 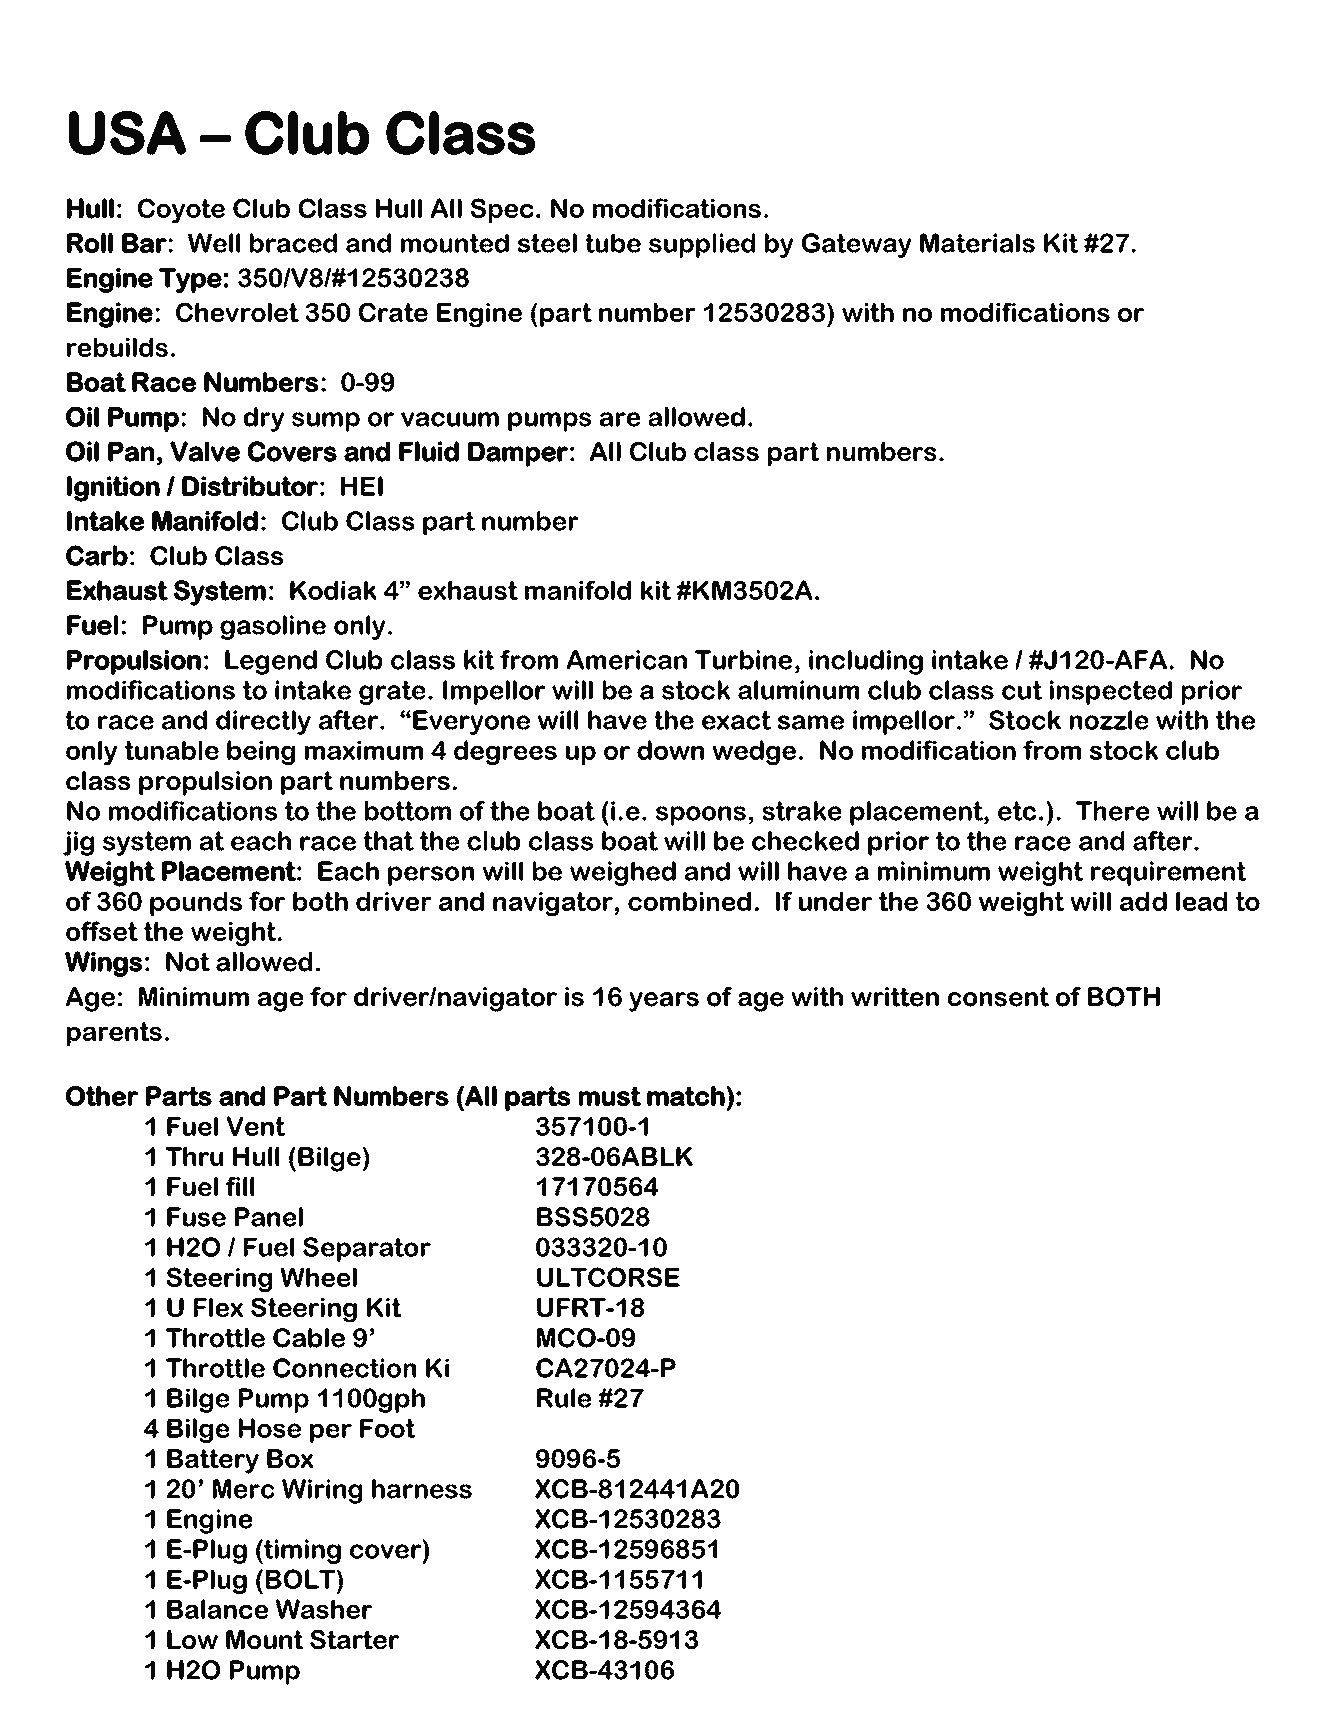 What do you see at coordinates (250, 486) in the screenshot?
I see `Distributor` at bounding box center [250, 486].
